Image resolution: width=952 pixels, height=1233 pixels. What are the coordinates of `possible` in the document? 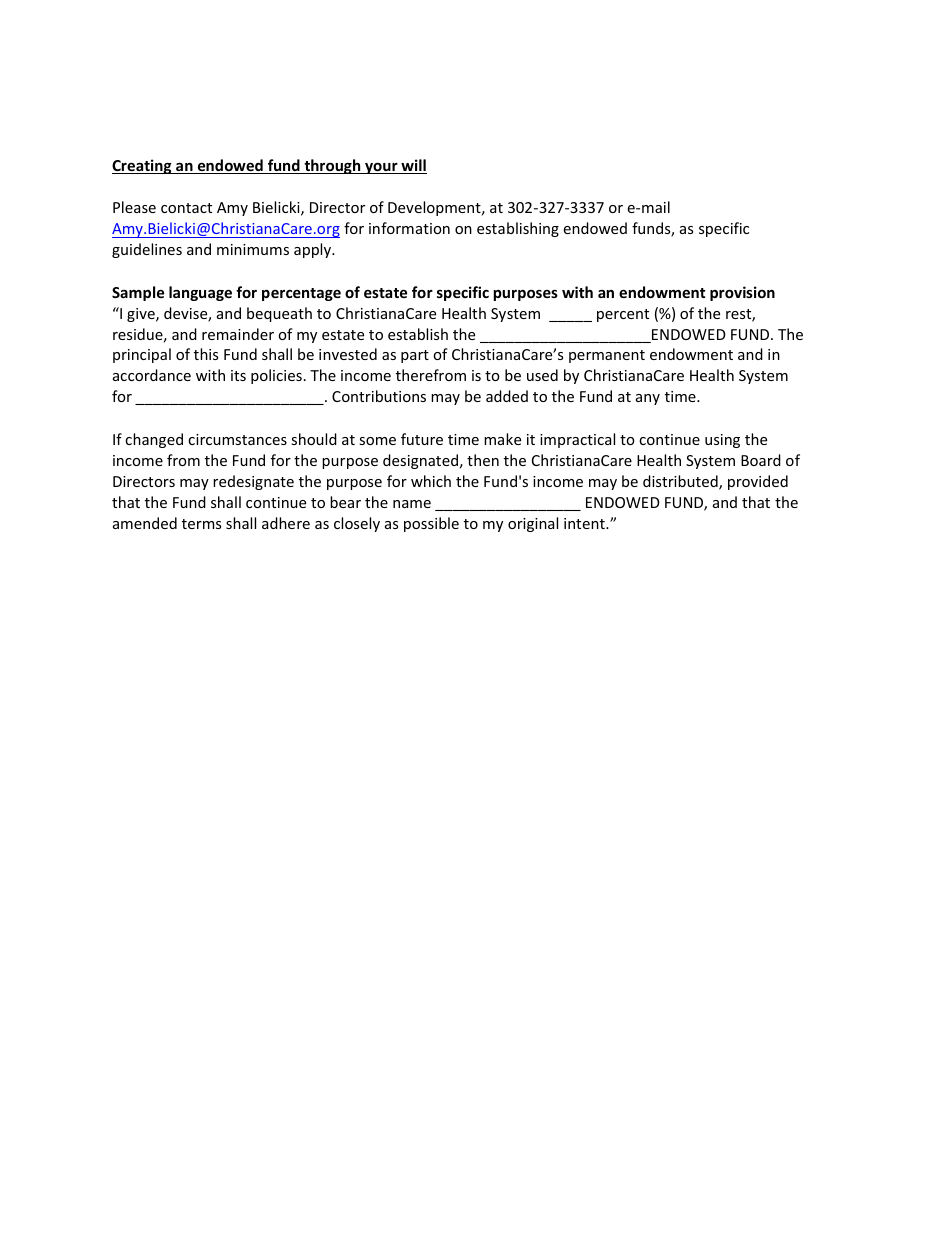 It's located at (431, 524).
